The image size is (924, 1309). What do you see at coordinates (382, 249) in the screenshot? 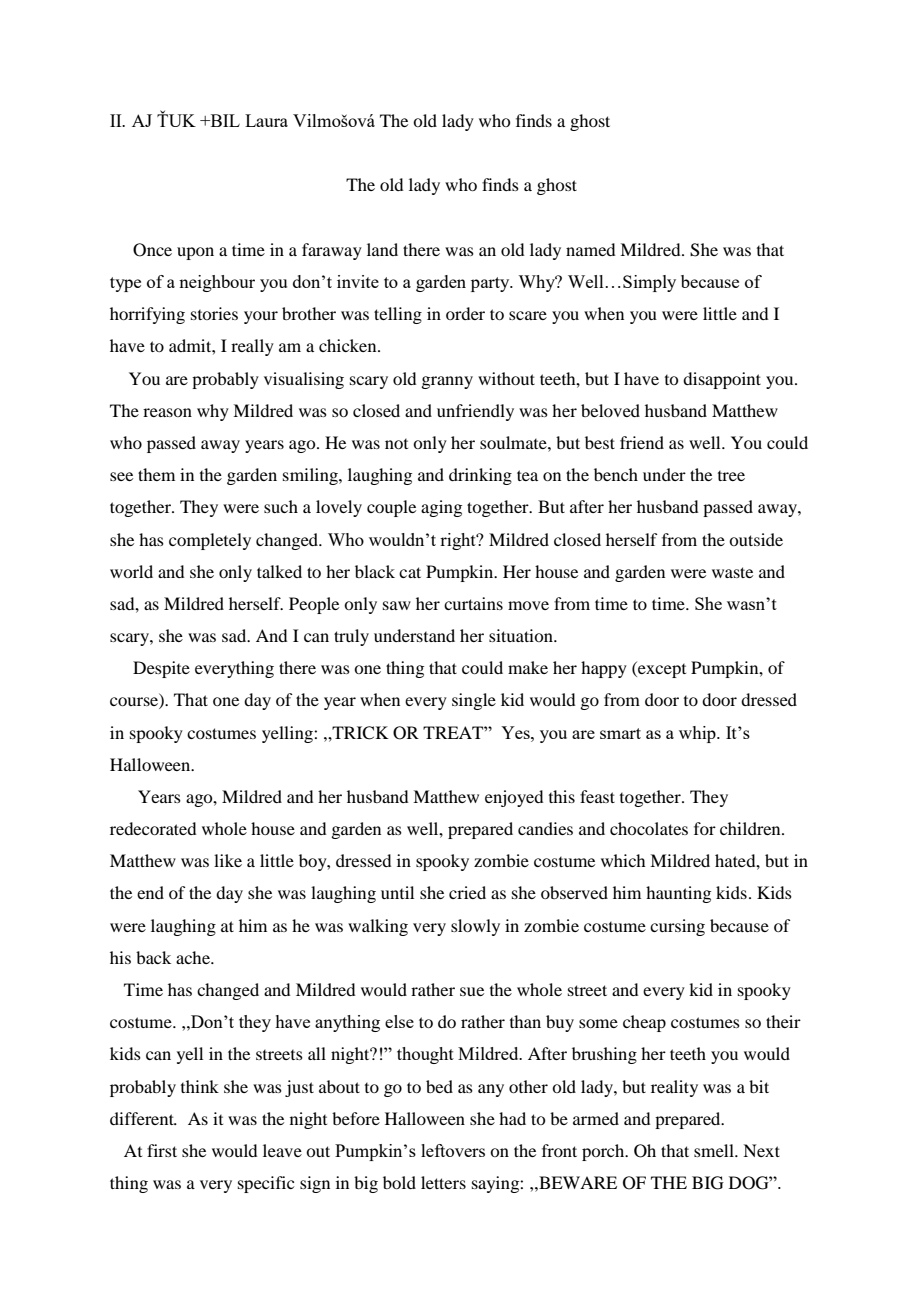
I see `land` at bounding box center [382, 249].
